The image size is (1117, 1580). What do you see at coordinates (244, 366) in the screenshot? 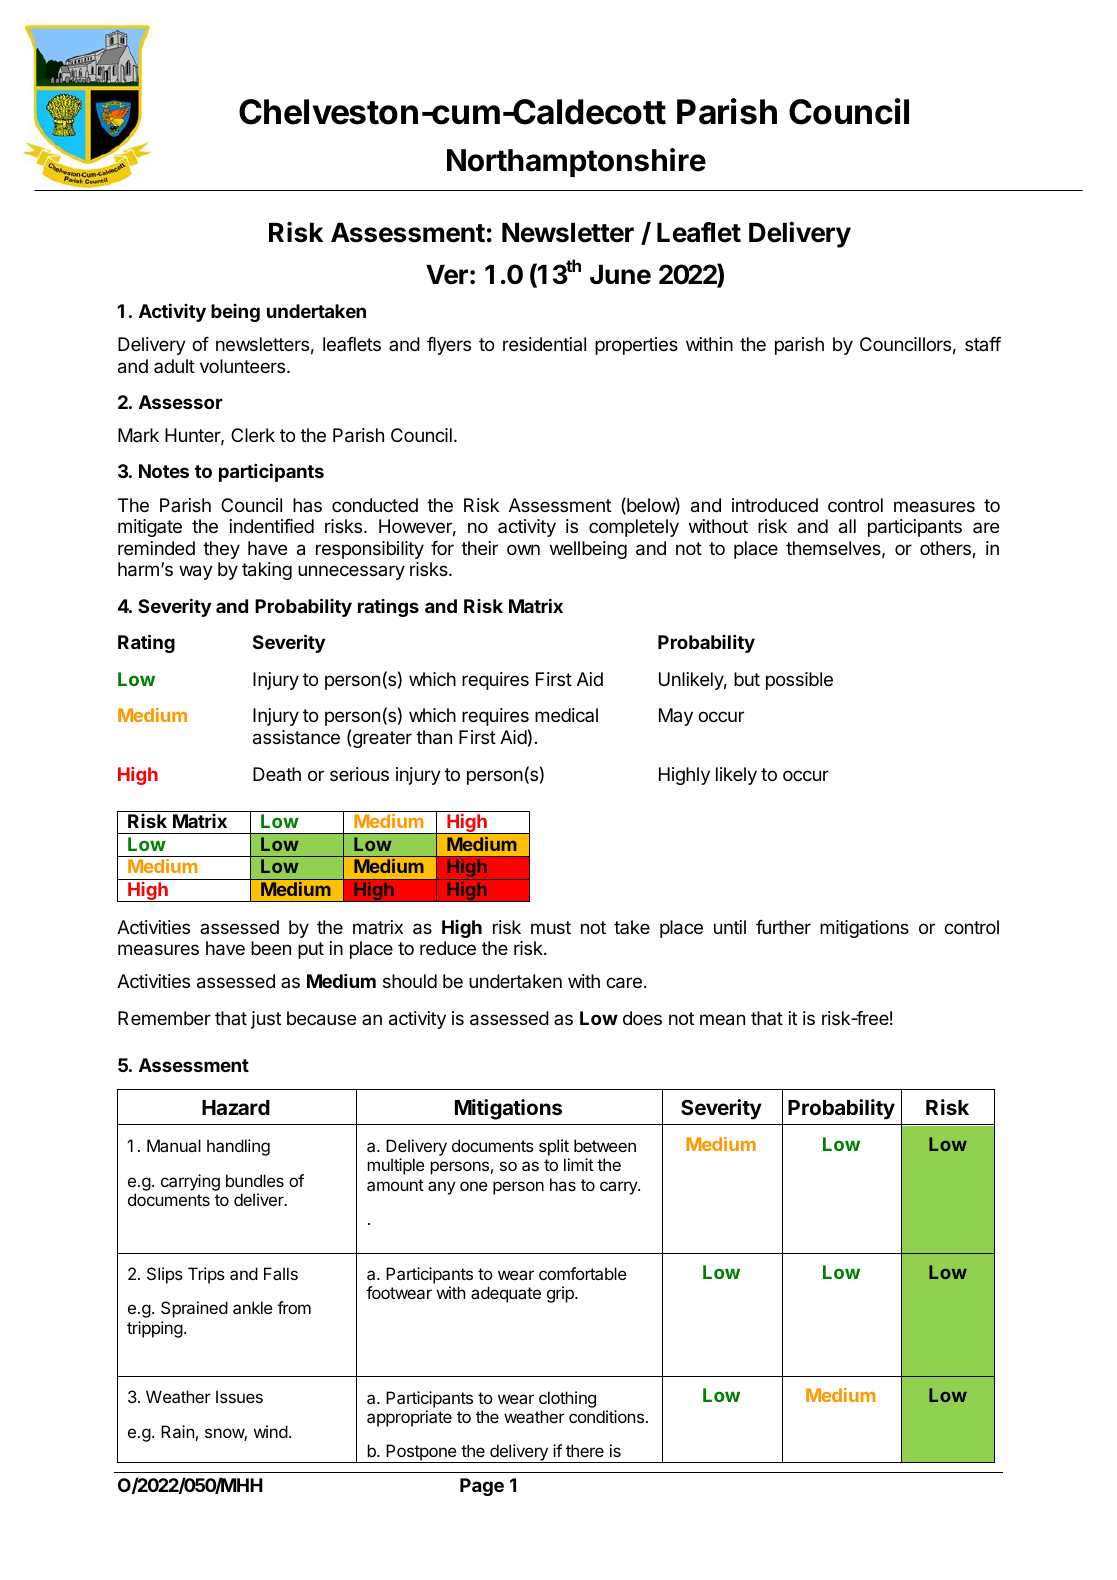
I see `volunteers` at bounding box center [244, 366].
